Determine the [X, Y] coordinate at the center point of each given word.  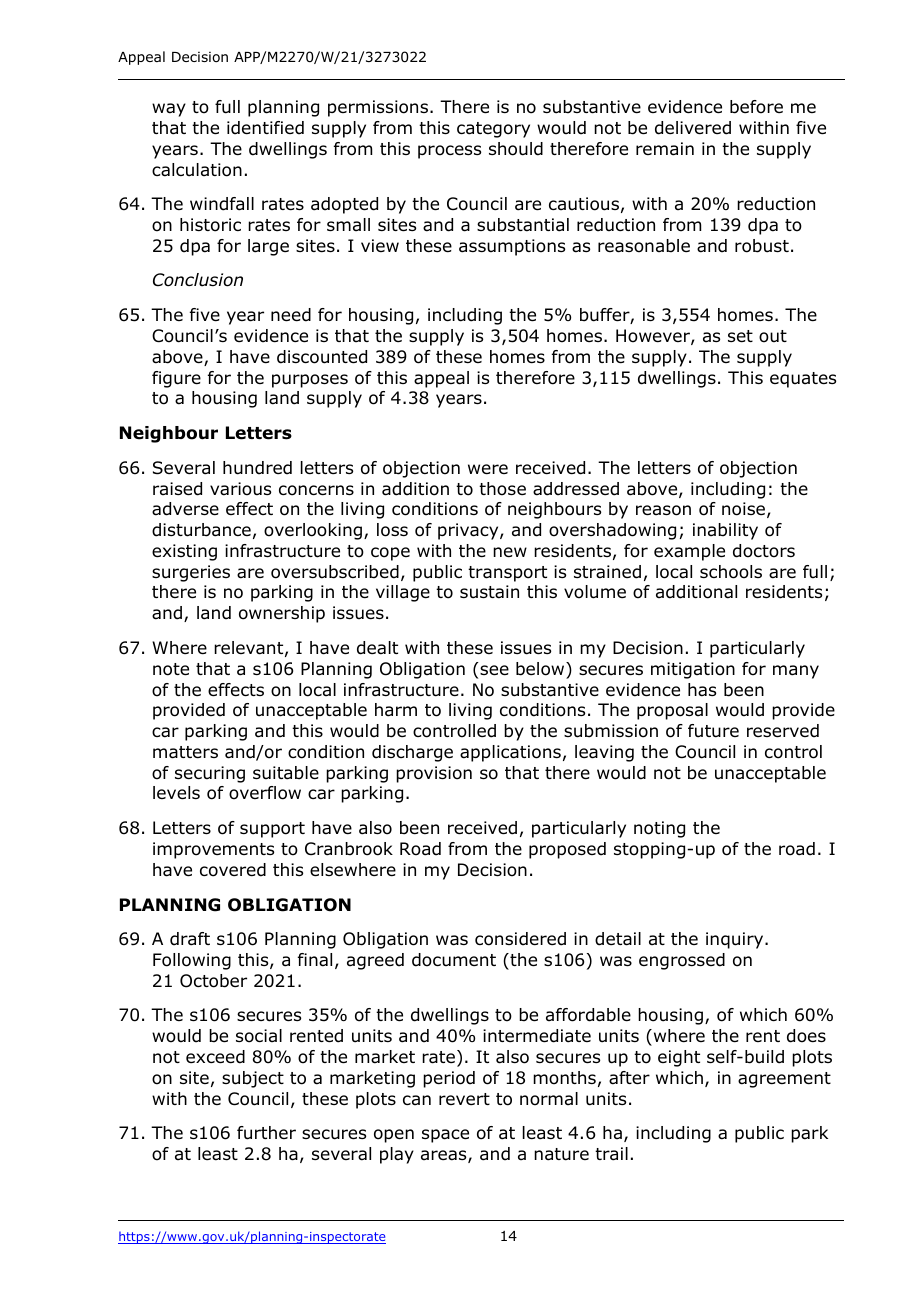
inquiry [736, 940]
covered [233, 870]
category [493, 130]
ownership [282, 614]
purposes [310, 381]
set [740, 336]
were [488, 469]
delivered [693, 128]
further [266, 1133]
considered [520, 939]
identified [265, 128]
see [494, 670]
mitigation [693, 670]
